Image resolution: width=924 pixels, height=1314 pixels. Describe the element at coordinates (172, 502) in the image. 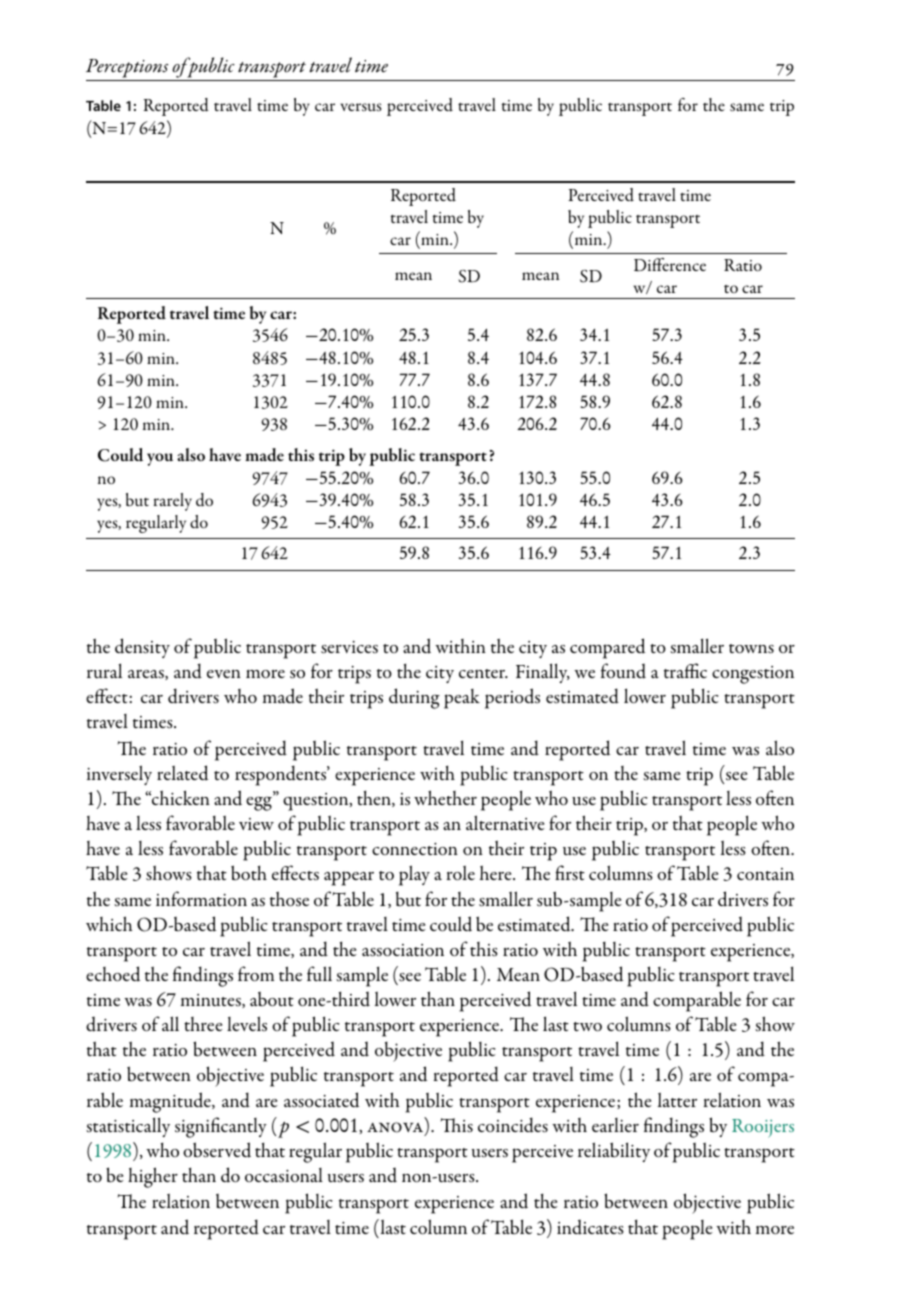

I see `rarely` at that location.
